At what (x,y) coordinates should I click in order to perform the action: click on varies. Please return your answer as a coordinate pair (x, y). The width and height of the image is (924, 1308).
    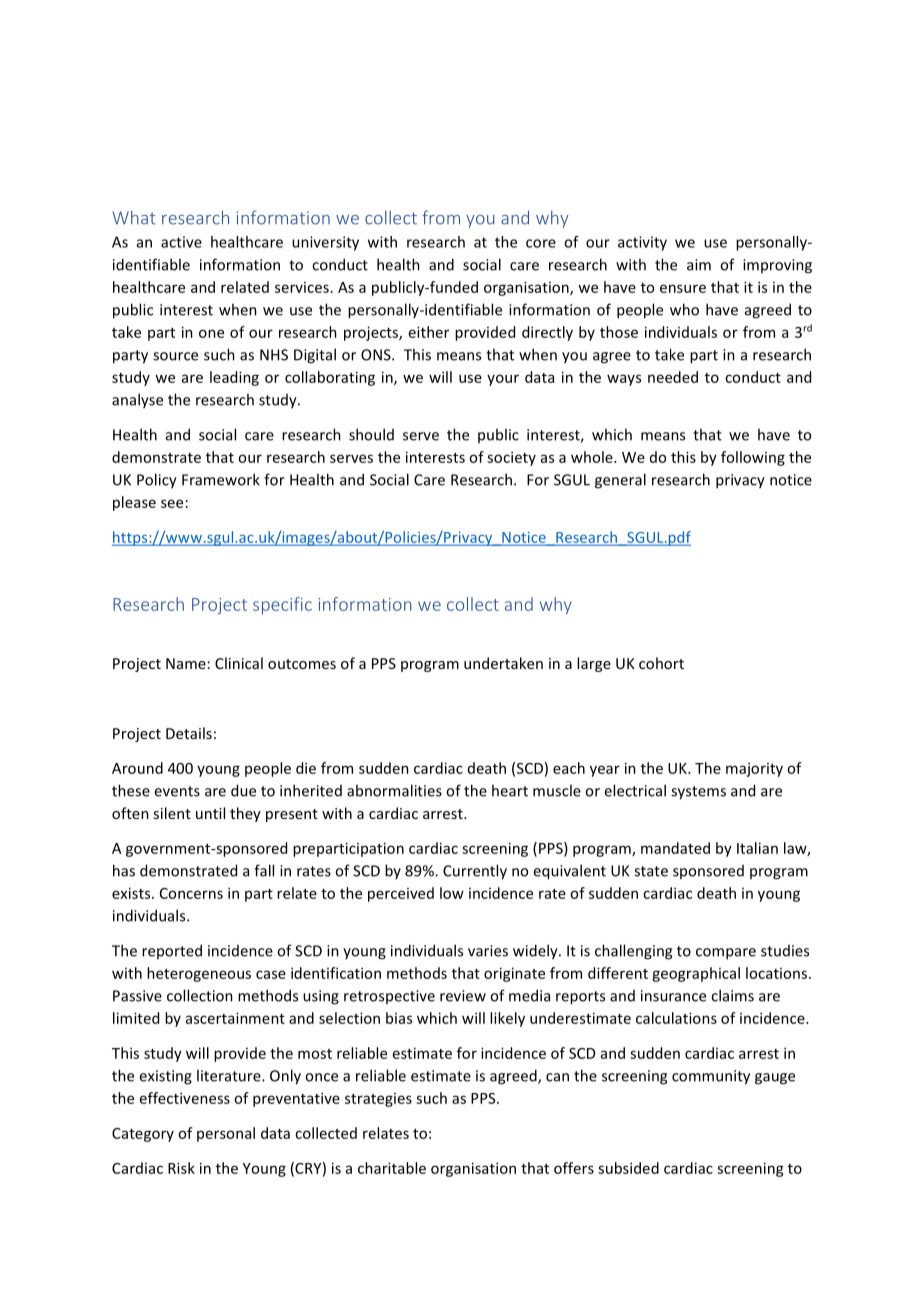
    Looking at the image, I should click on (488, 951).
